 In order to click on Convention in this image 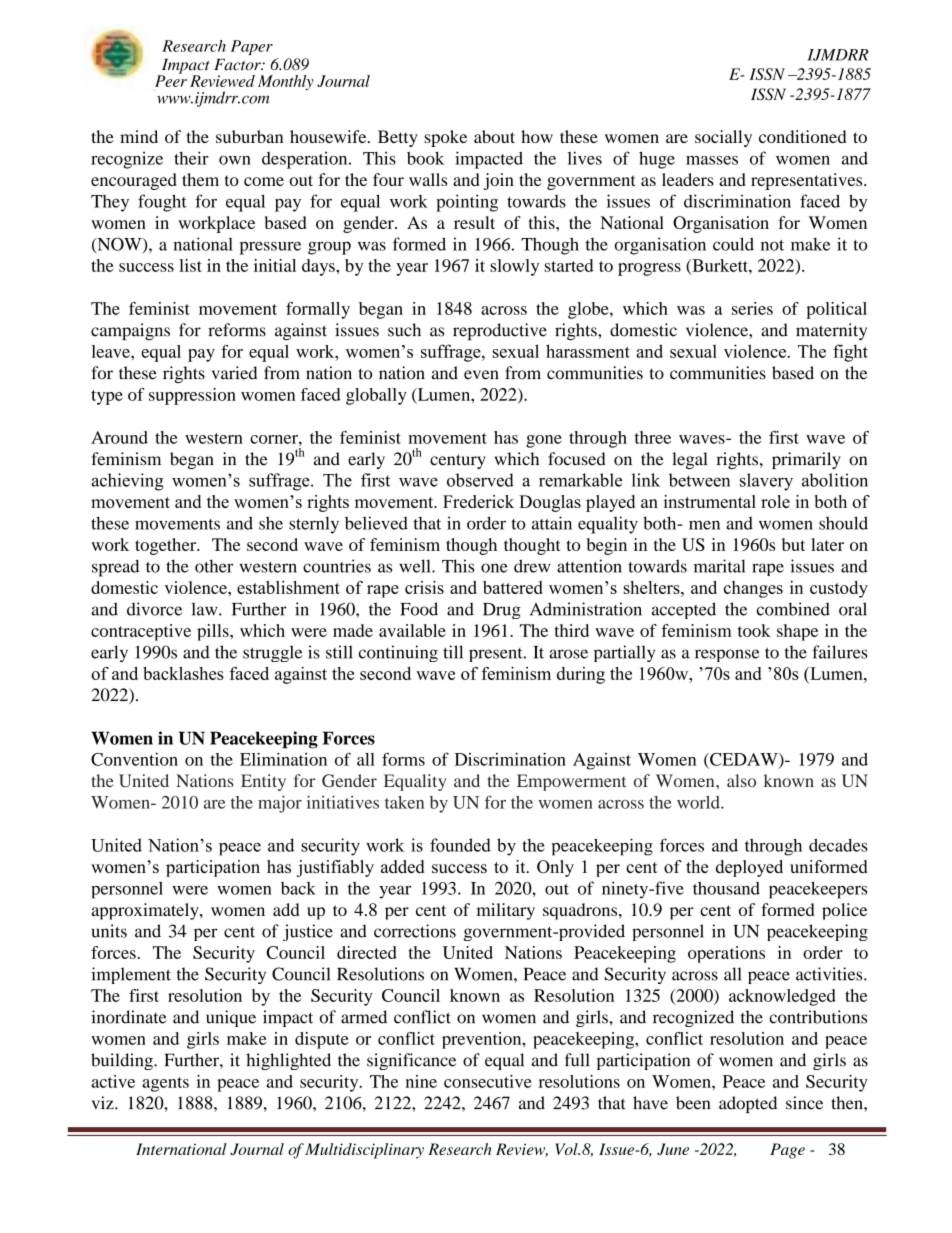, I will do `click(134, 759)`.
